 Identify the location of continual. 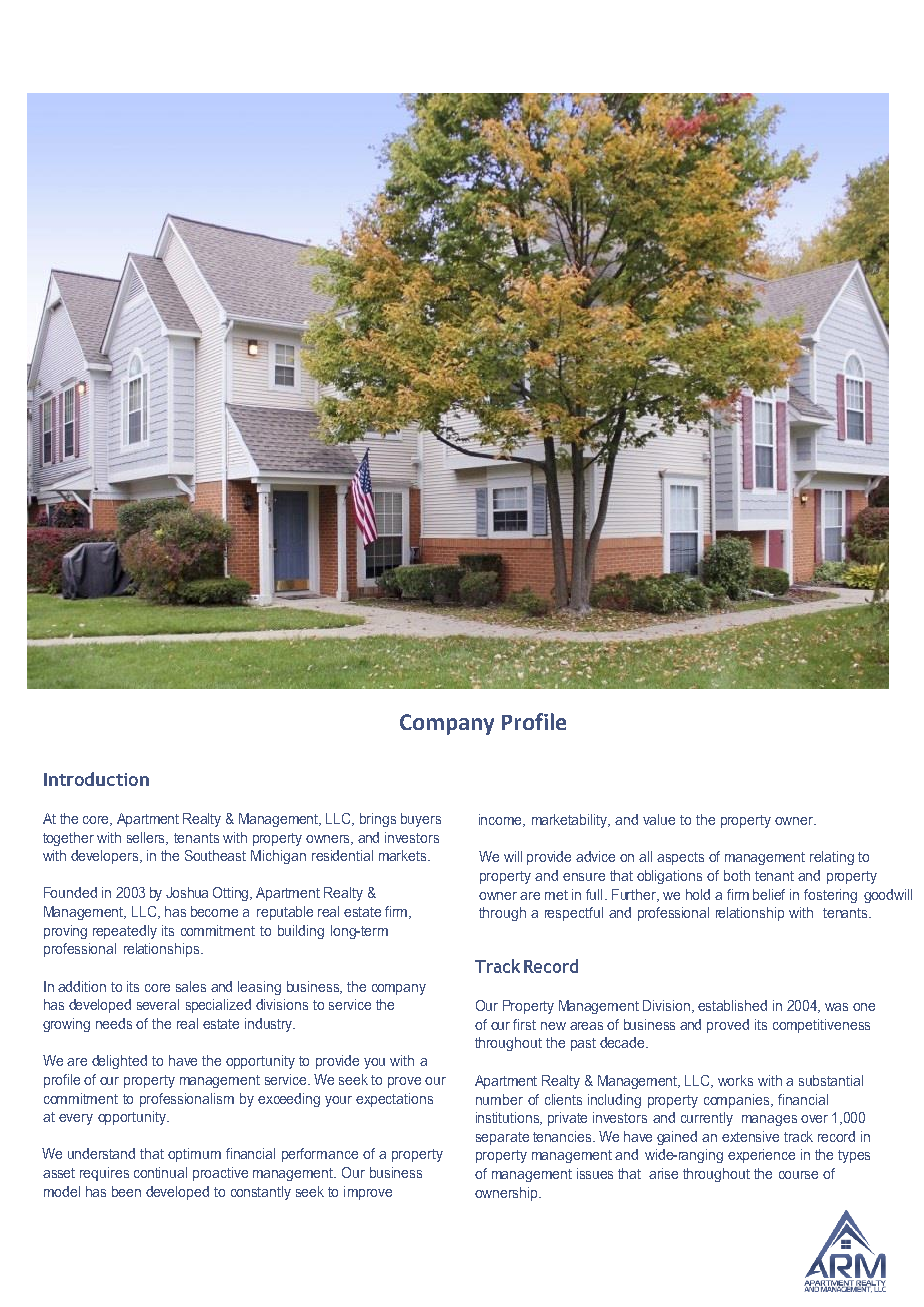
(160, 1172).
